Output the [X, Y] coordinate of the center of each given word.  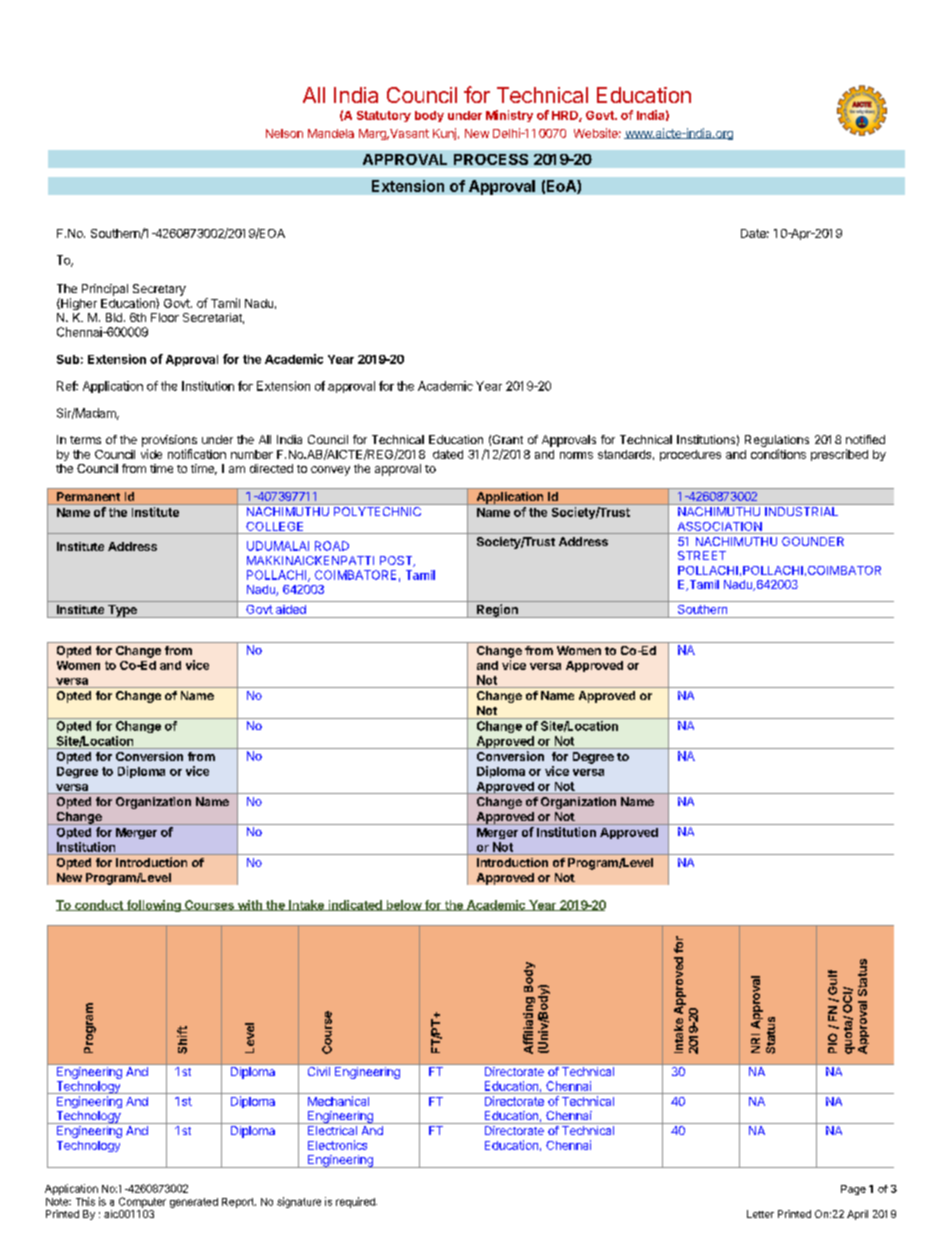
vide [151, 454]
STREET [702, 555]
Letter [760, 1214]
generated [194, 1203]
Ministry [509, 116]
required [356, 1202]
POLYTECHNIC [377, 511]
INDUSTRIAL [801, 511]
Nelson [284, 133]
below [403, 905]
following [153, 906]
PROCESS [491, 159]
